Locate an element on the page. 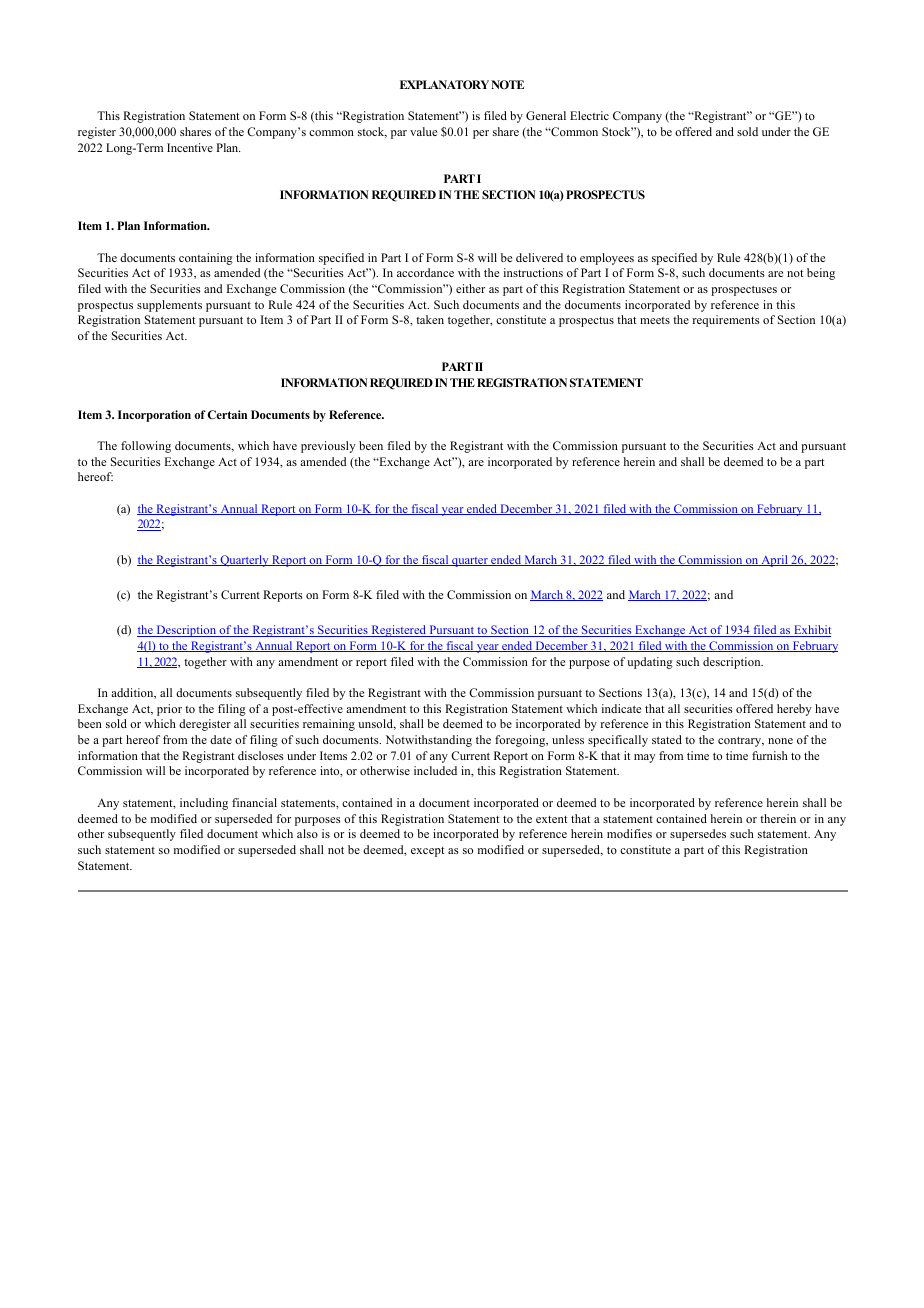 The width and height of the page is (924, 1308). Electric is located at coordinates (589, 115).
